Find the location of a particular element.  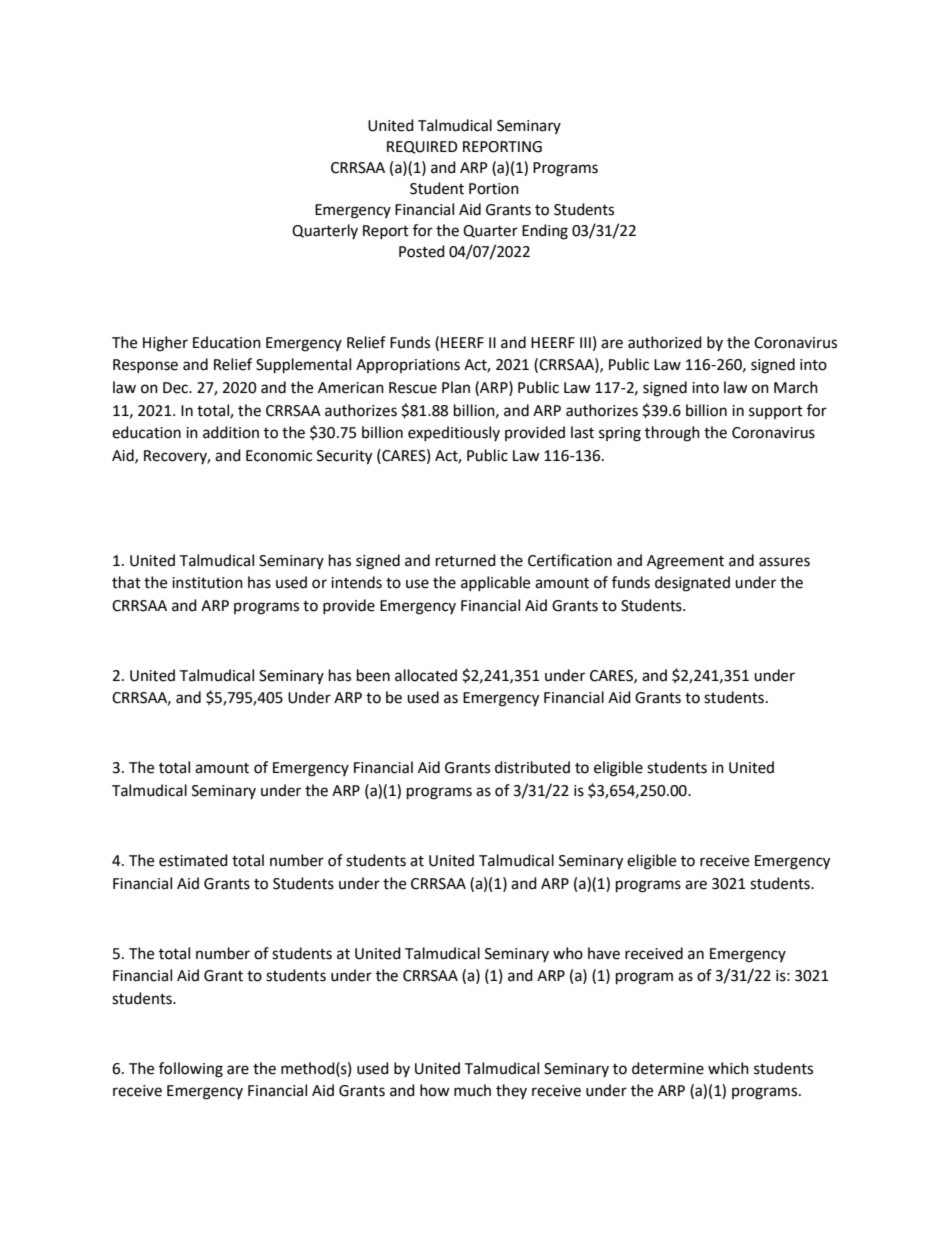

have is located at coordinates (604, 953).
